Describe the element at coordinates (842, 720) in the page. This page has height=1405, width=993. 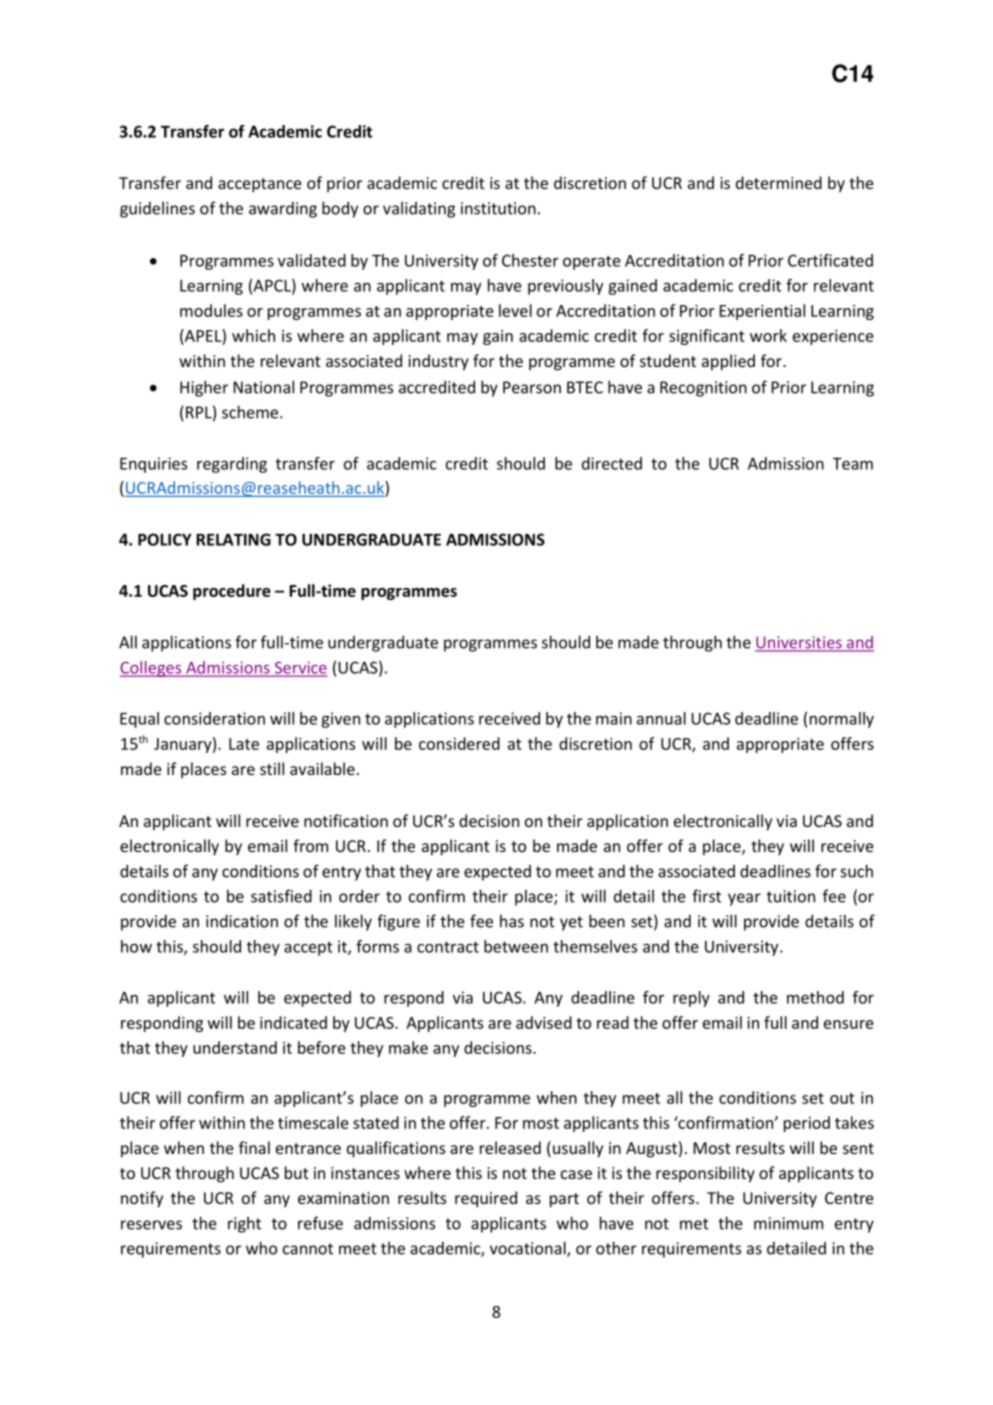
I see `normally` at that location.
